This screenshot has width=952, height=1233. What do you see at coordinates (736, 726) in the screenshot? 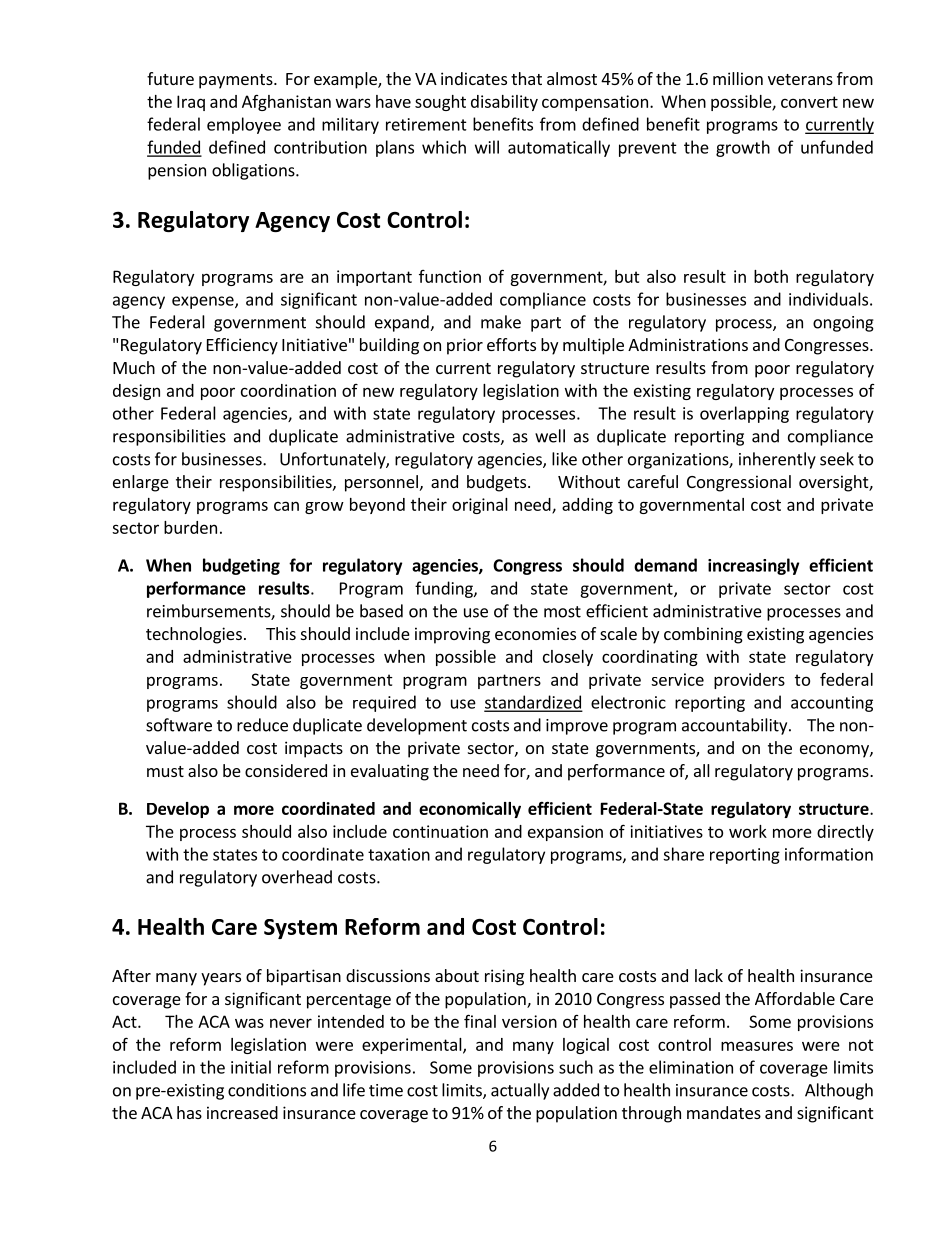
I see `accountability` at bounding box center [736, 726].
